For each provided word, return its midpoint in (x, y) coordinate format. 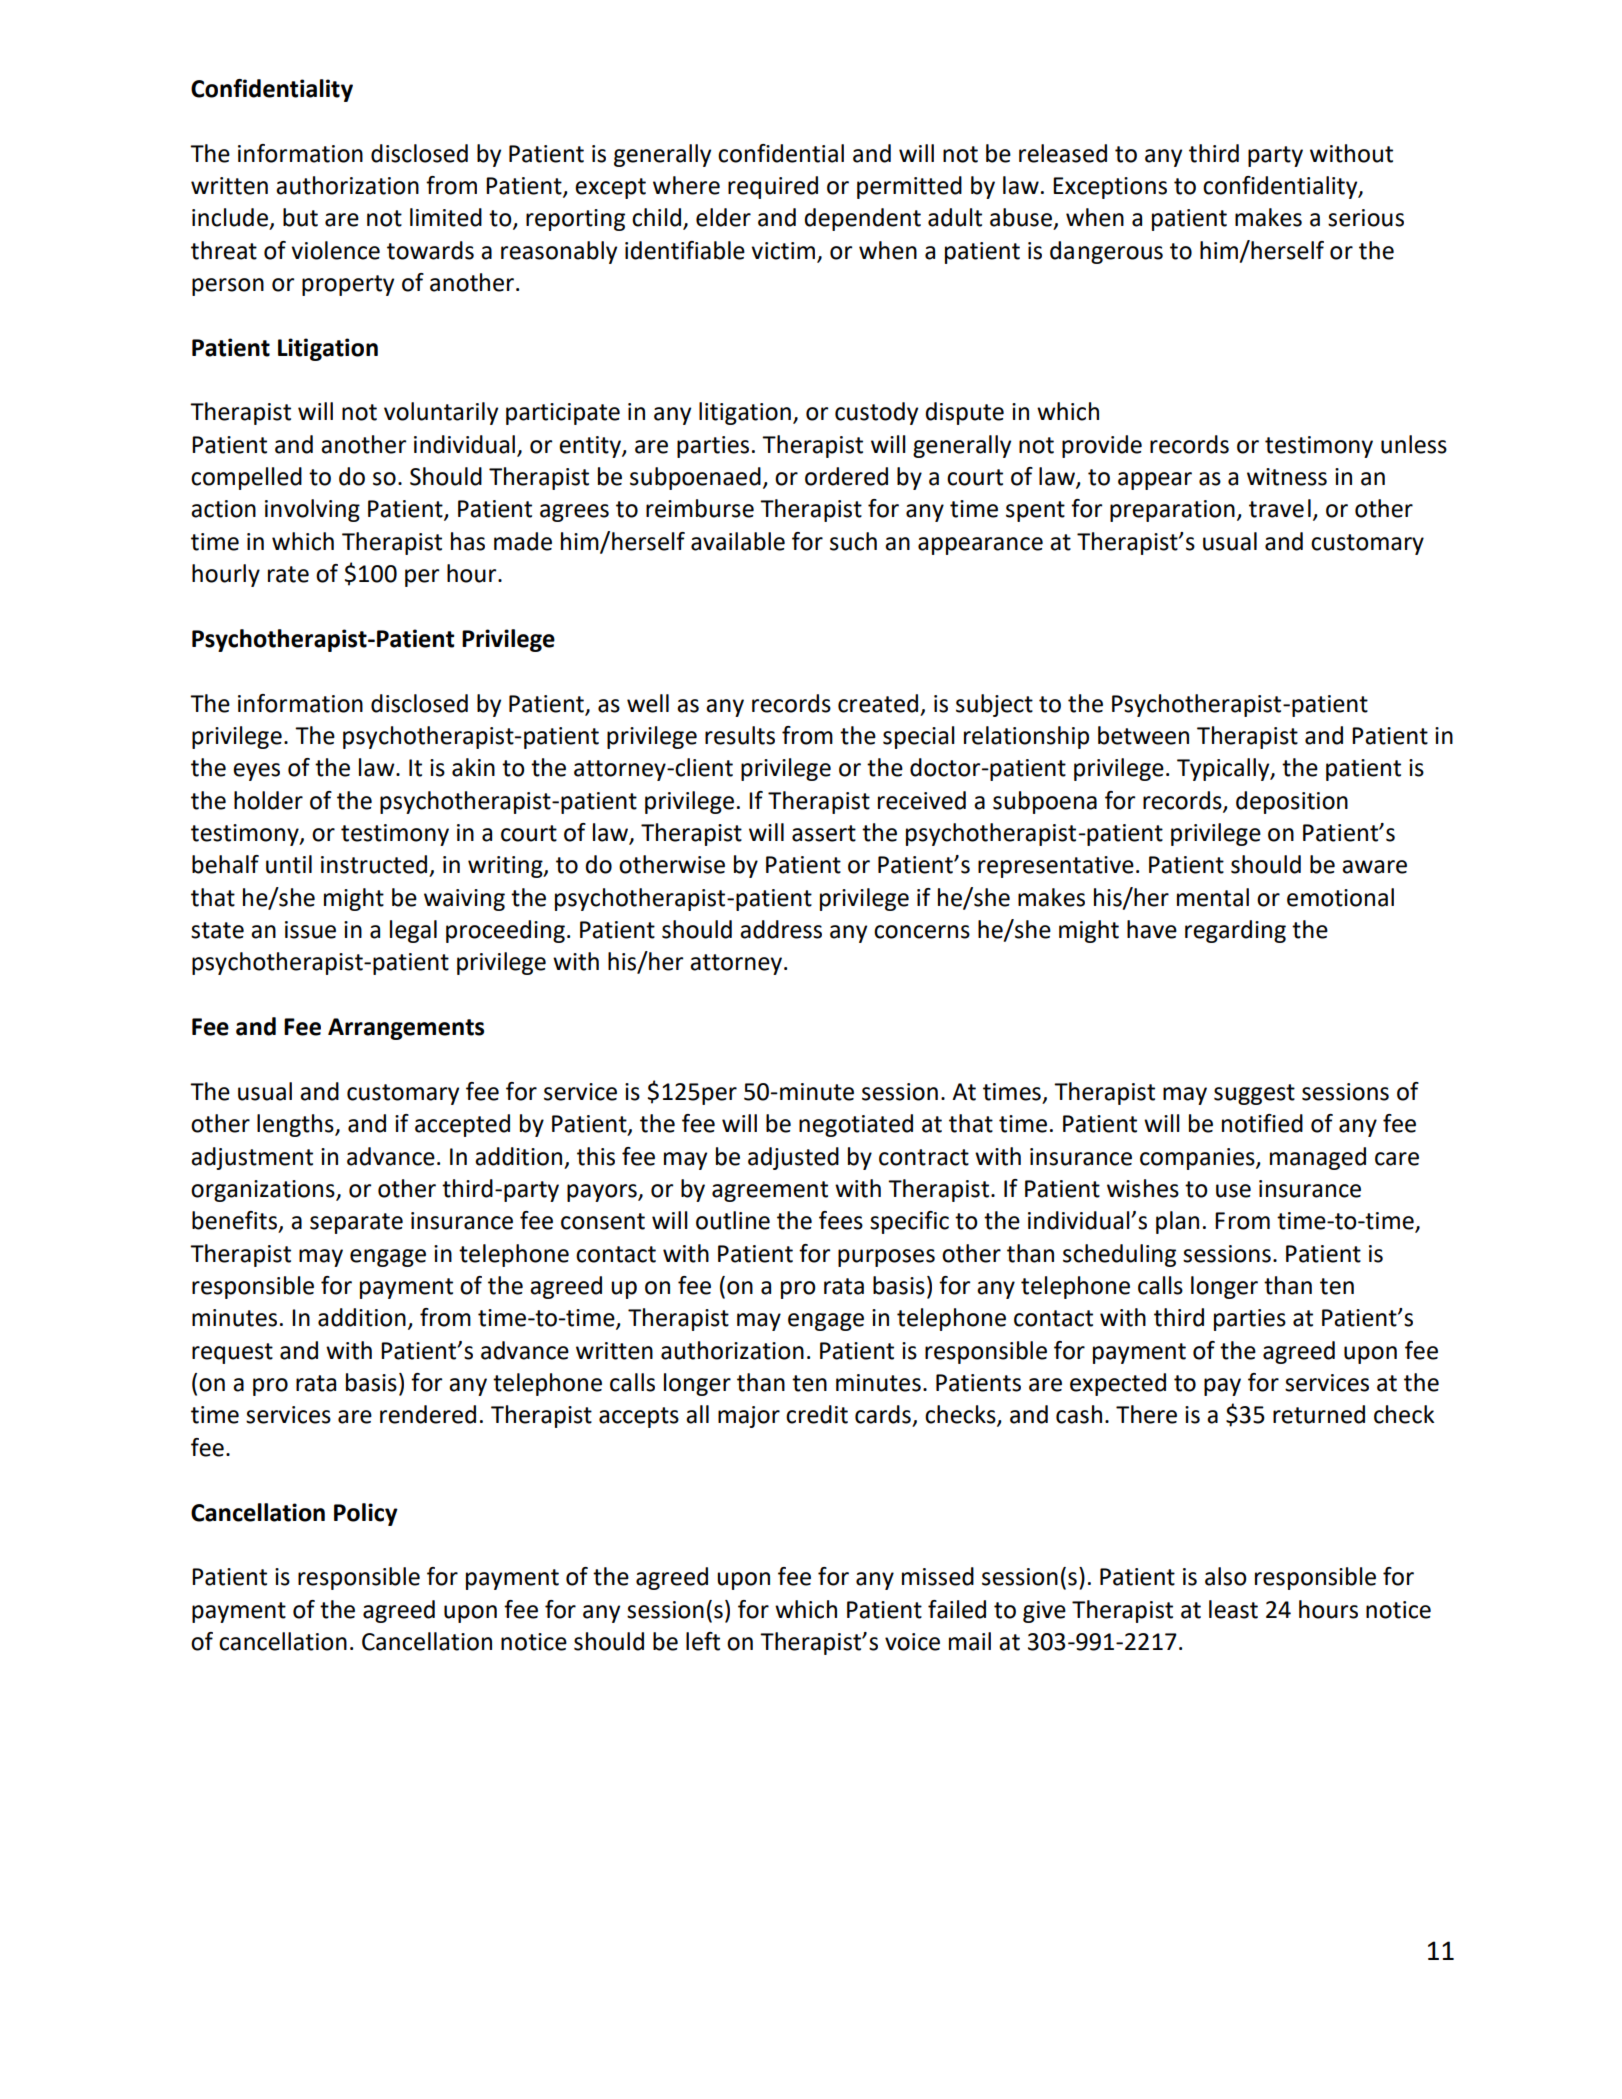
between (1143, 735)
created (878, 703)
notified (1262, 1123)
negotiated (856, 1125)
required (773, 187)
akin (473, 767)
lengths (296, 1125)
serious (1366, 218)
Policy (366, 1514)
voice (912, 1642)
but (300, 217)
